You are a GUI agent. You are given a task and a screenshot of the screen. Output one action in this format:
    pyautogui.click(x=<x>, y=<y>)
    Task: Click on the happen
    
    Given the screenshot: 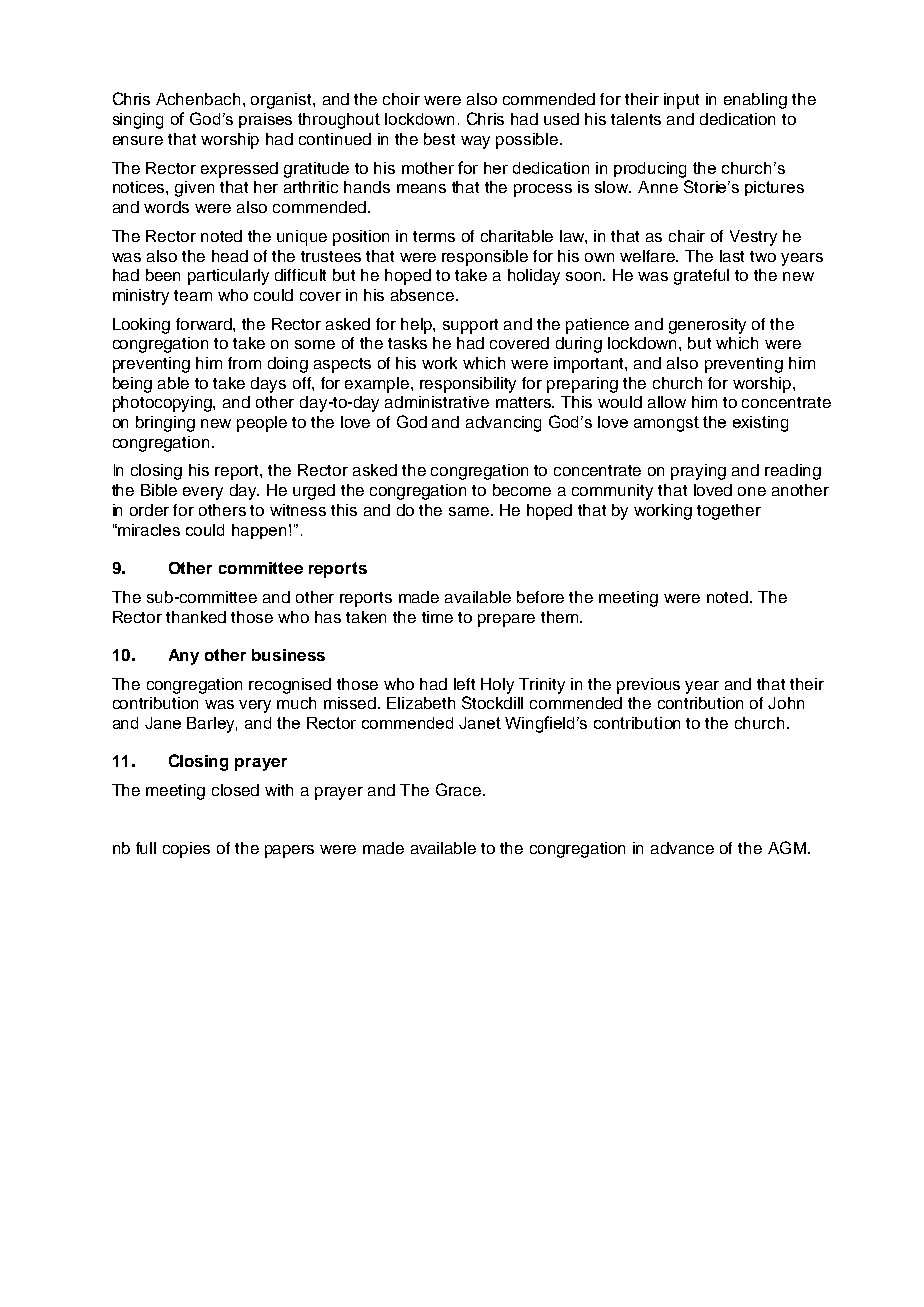 What is the action you would take?
    pyautogui.click(x=261, y=531)
